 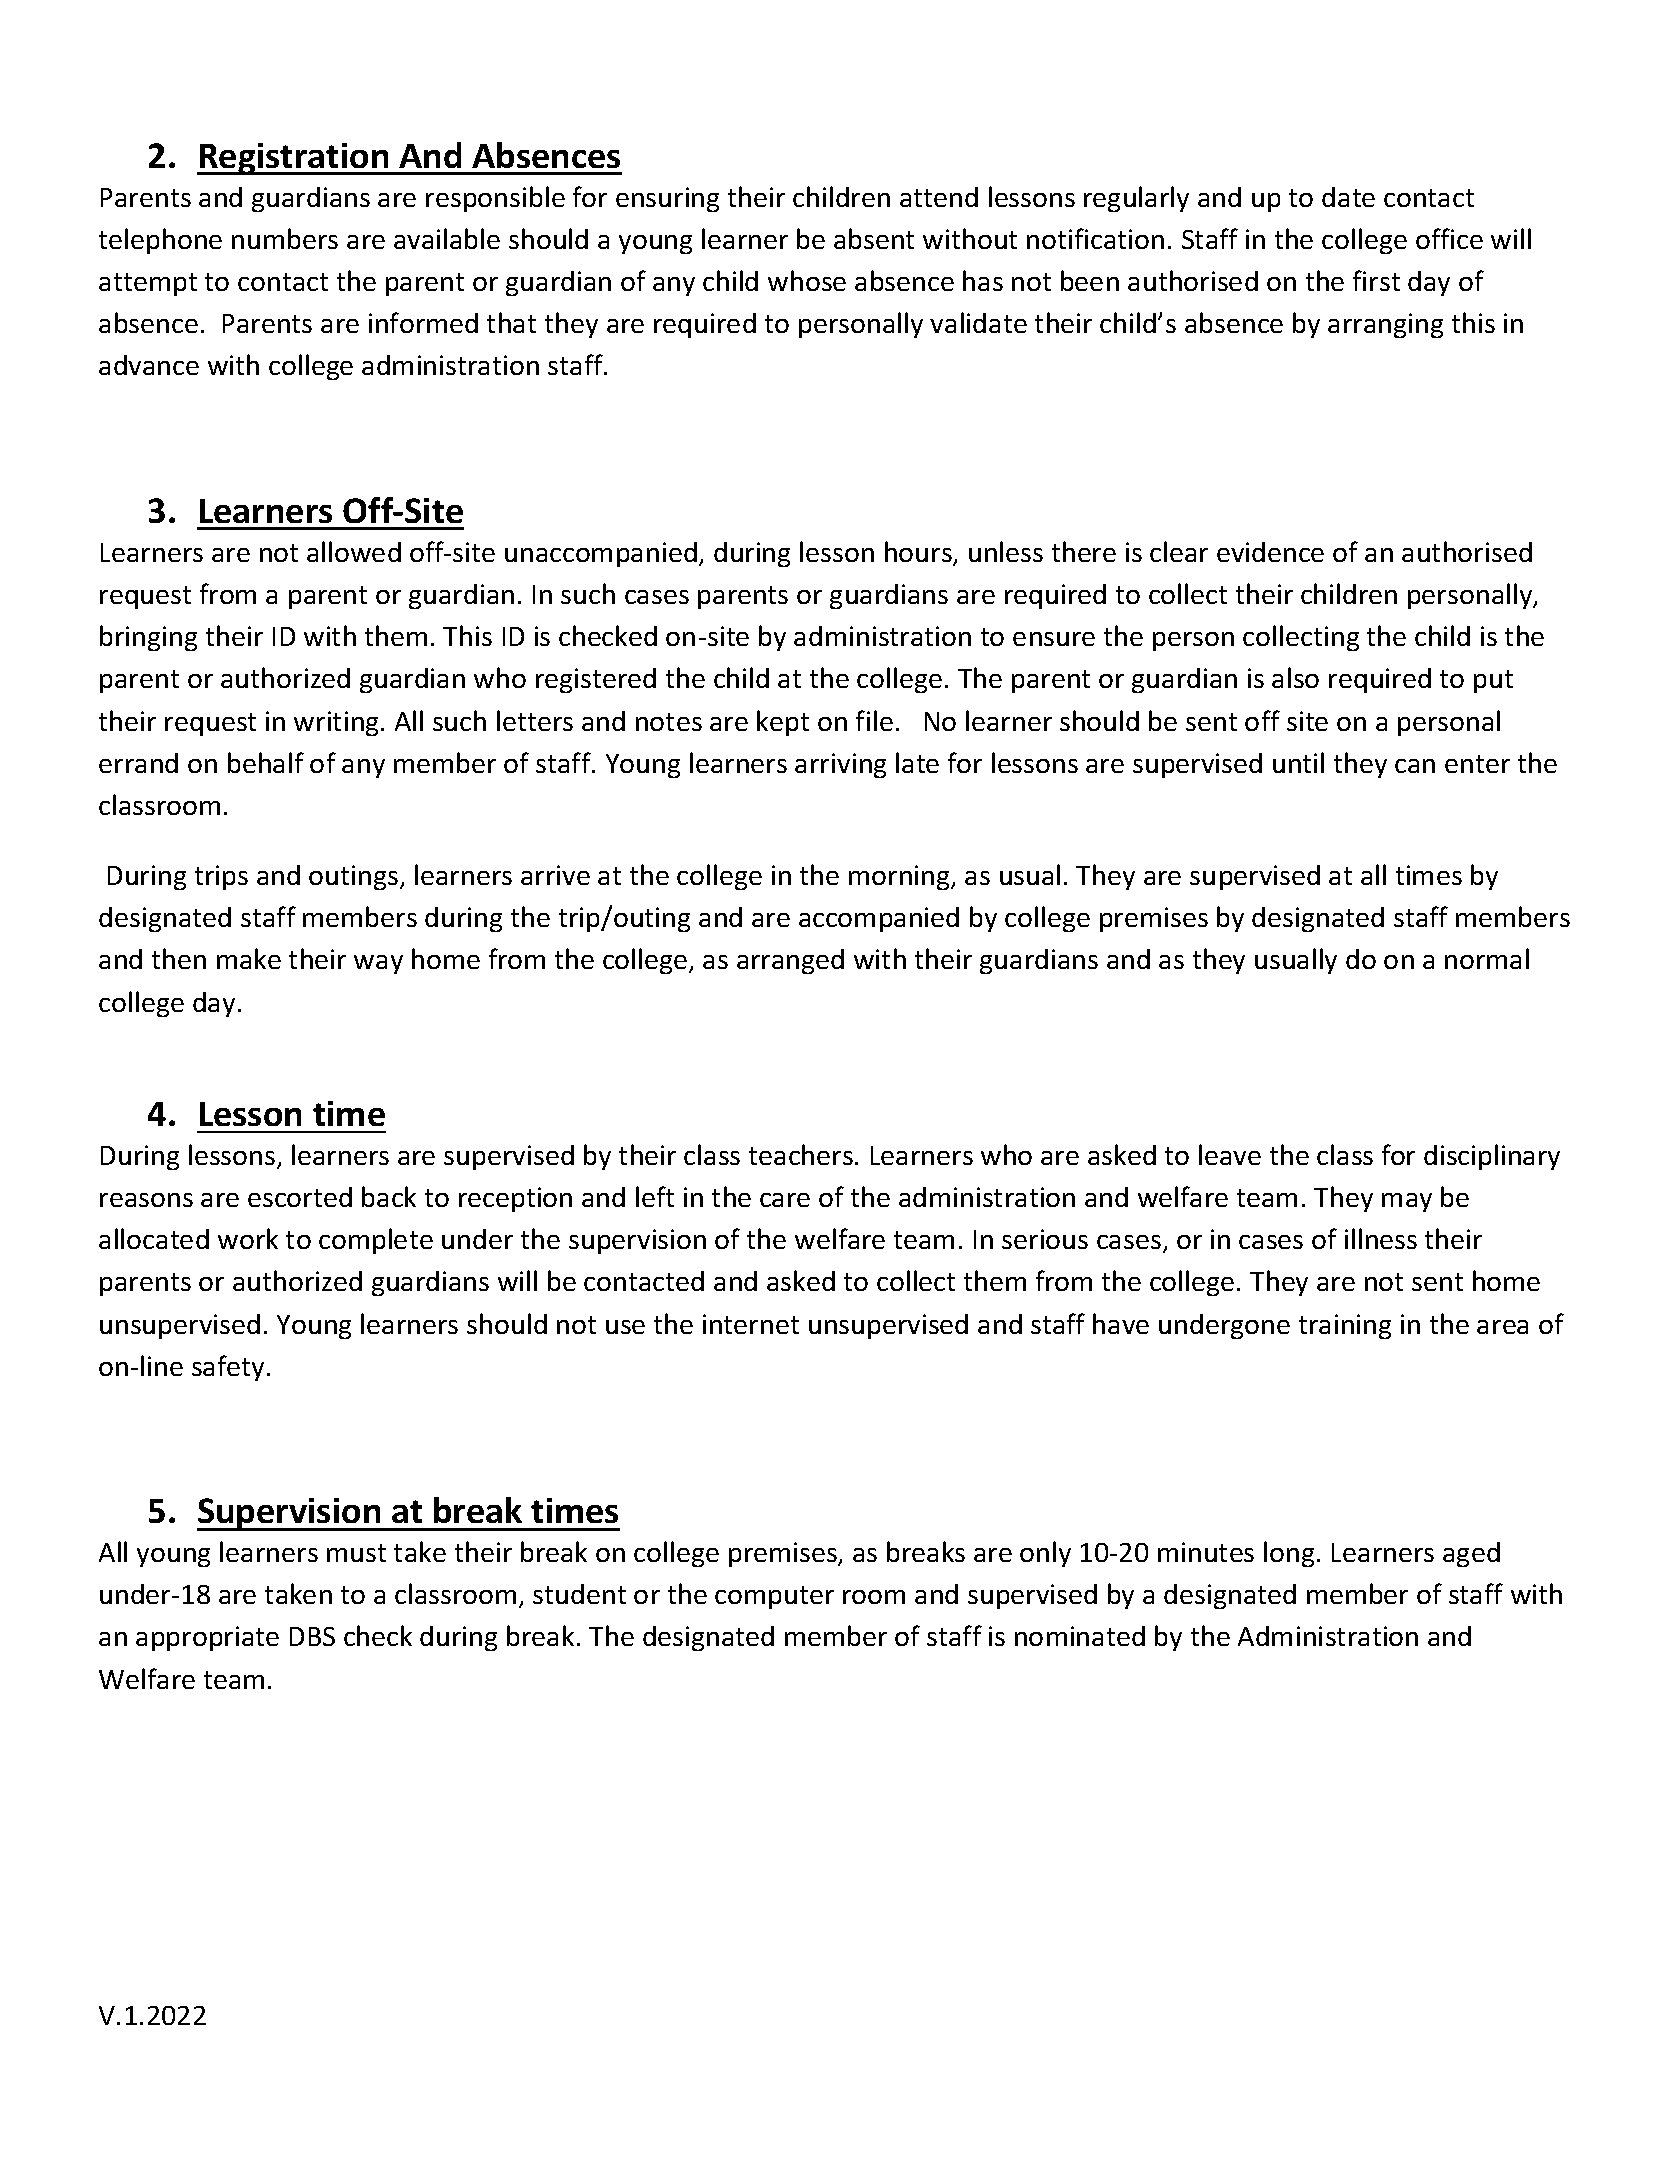 What do you see at coordinates (285, 238) in the image?
I see `numbers` at bounding box center [285, 238].
